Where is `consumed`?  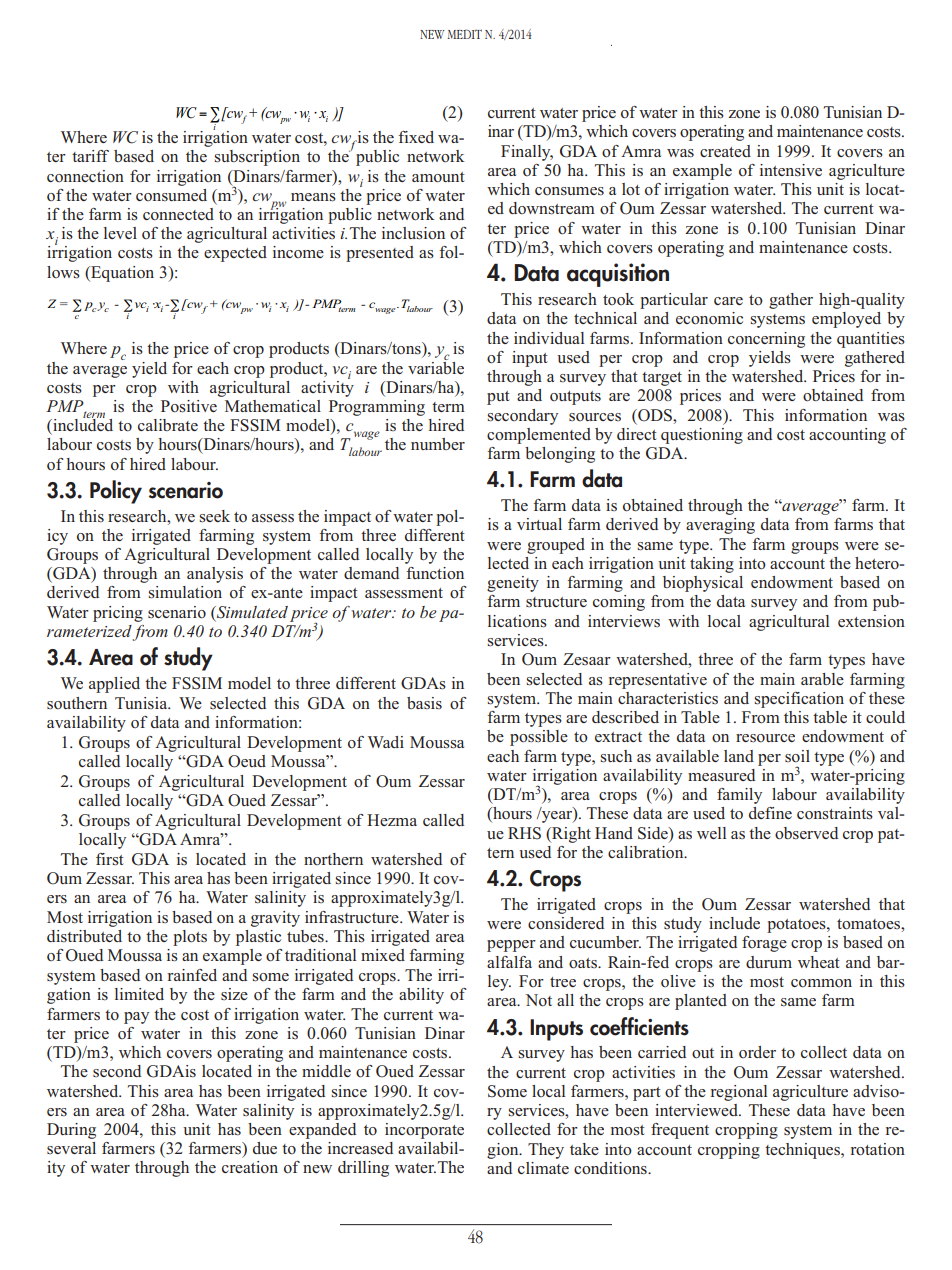
consumed is located at coordinates (171, 195).
